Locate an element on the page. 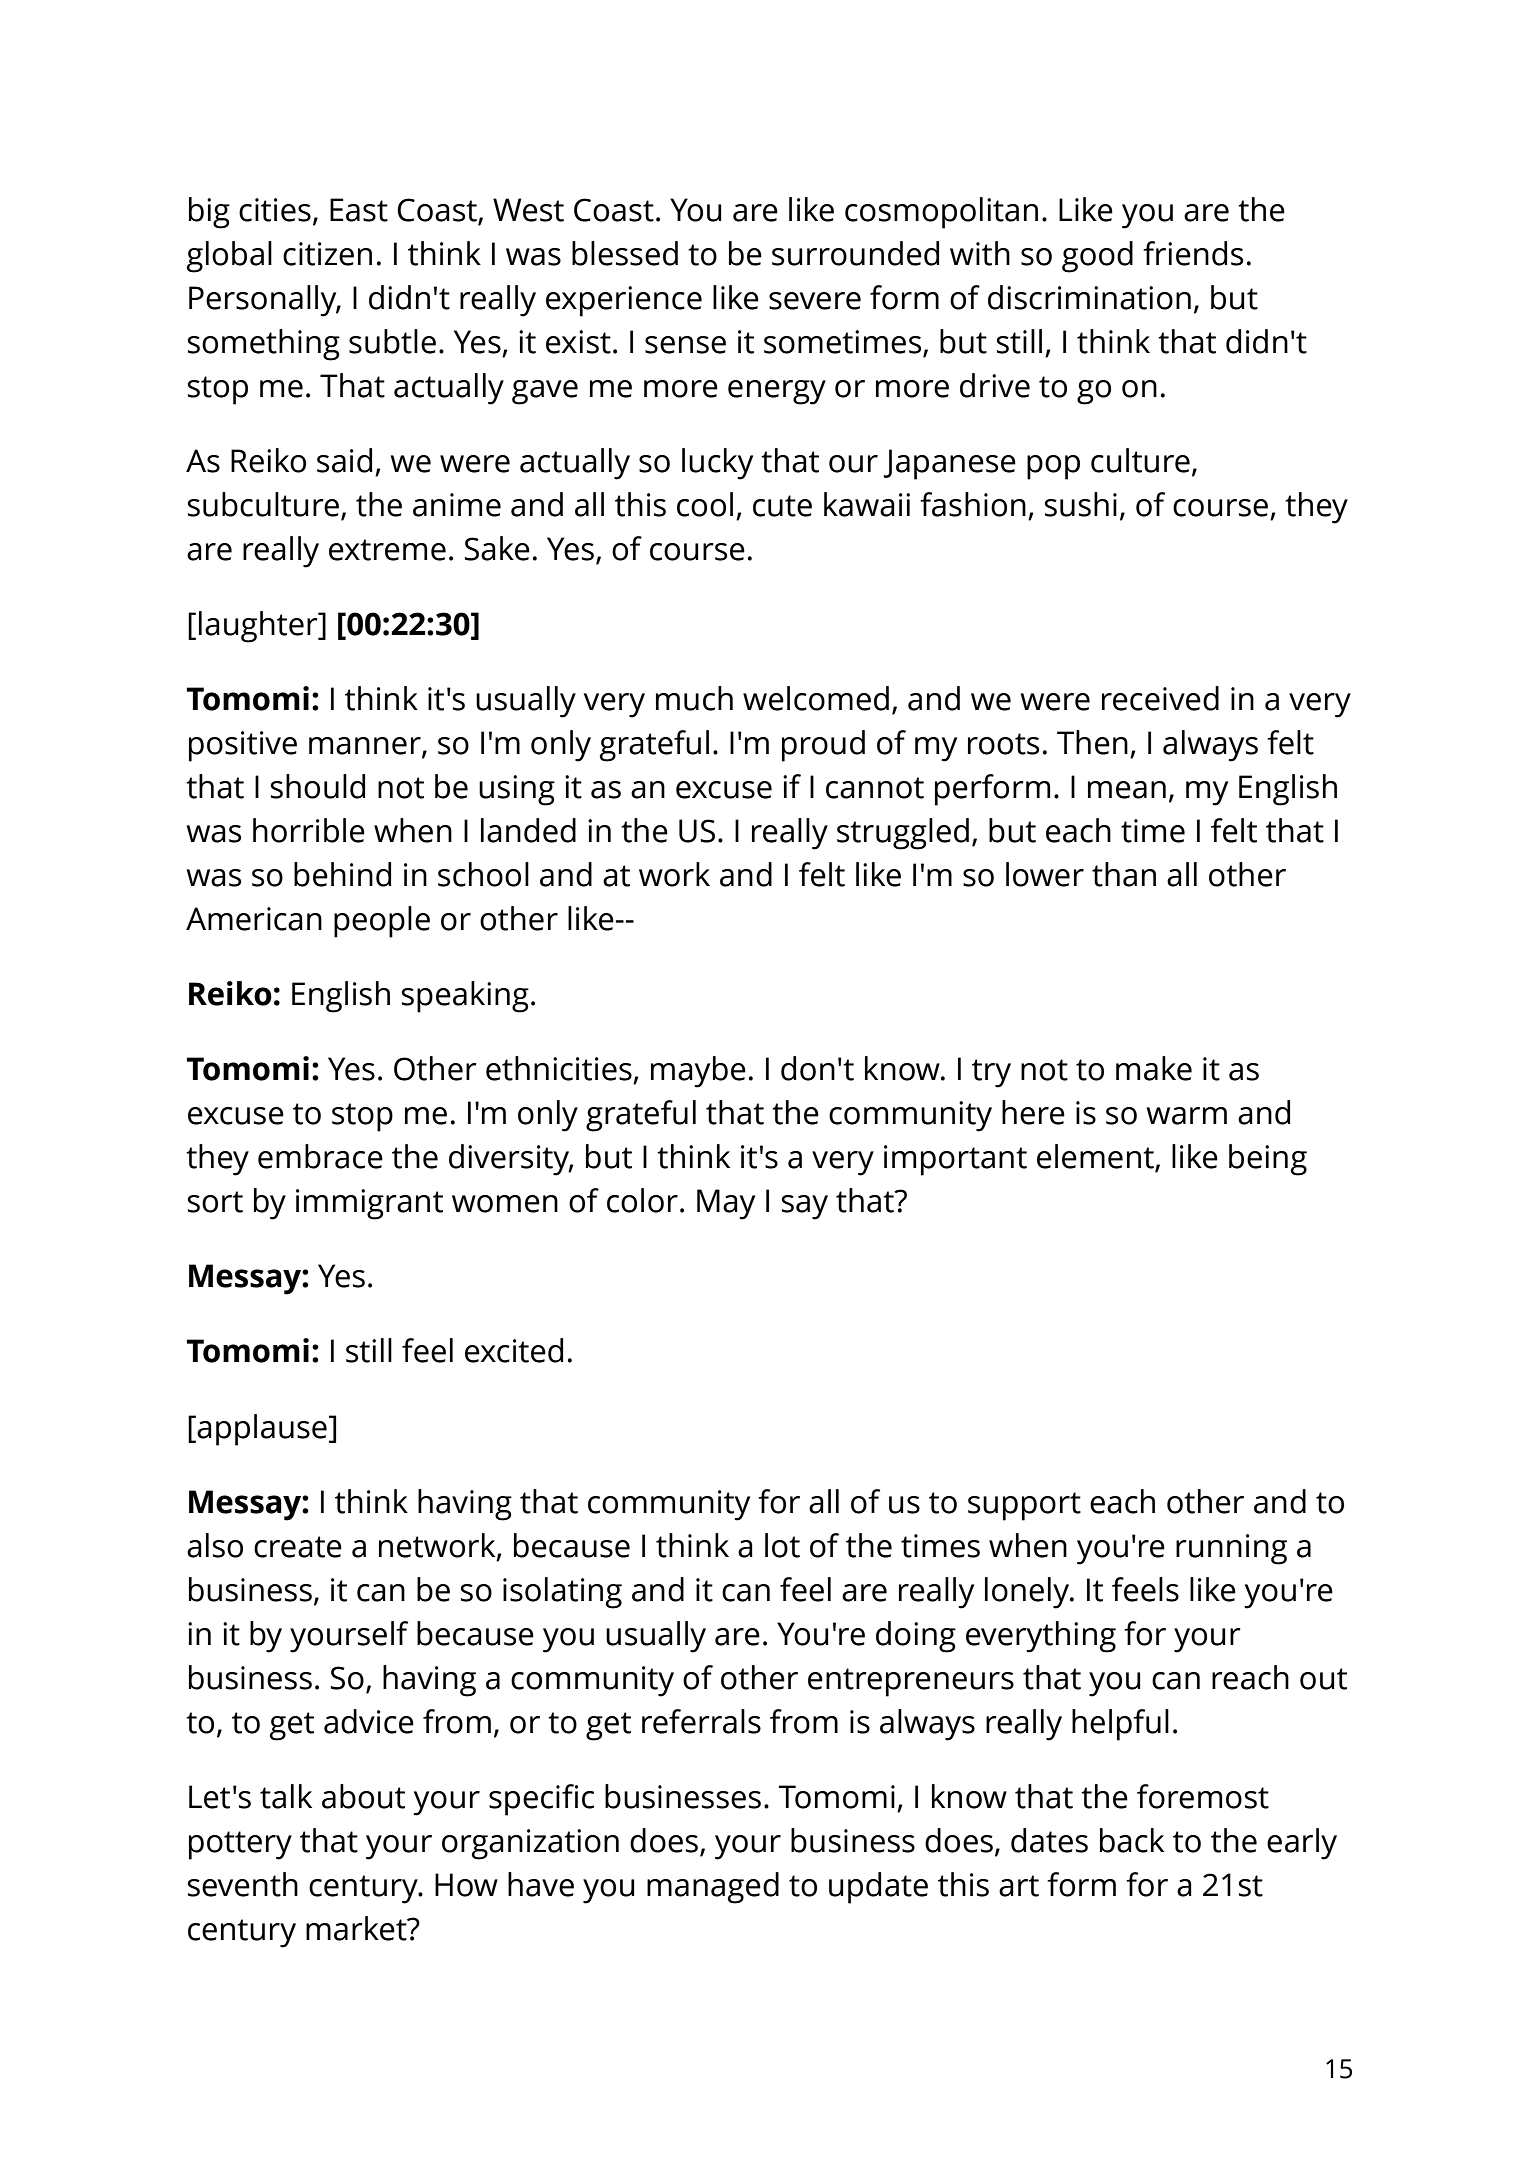  friends is located at coordinates (1193, 253).
